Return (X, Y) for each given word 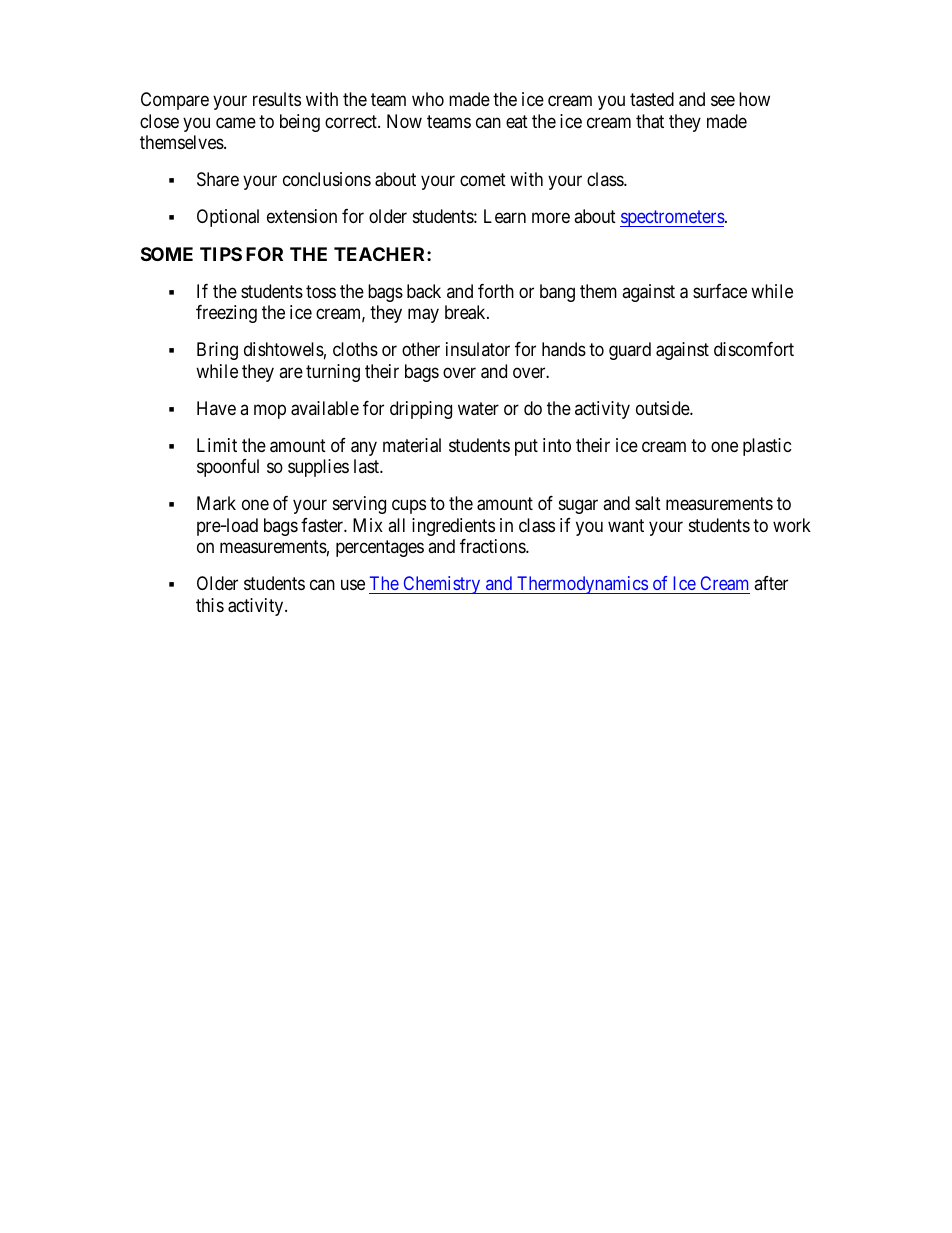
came (236, 123)
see (723, 101)
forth (496, 291)
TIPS (221, 254)
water (478, 409)
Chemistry (442, 585)
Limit (217, 445)
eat (517, 121)
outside (663, 408)
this (210, 605)
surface (720, 291)
